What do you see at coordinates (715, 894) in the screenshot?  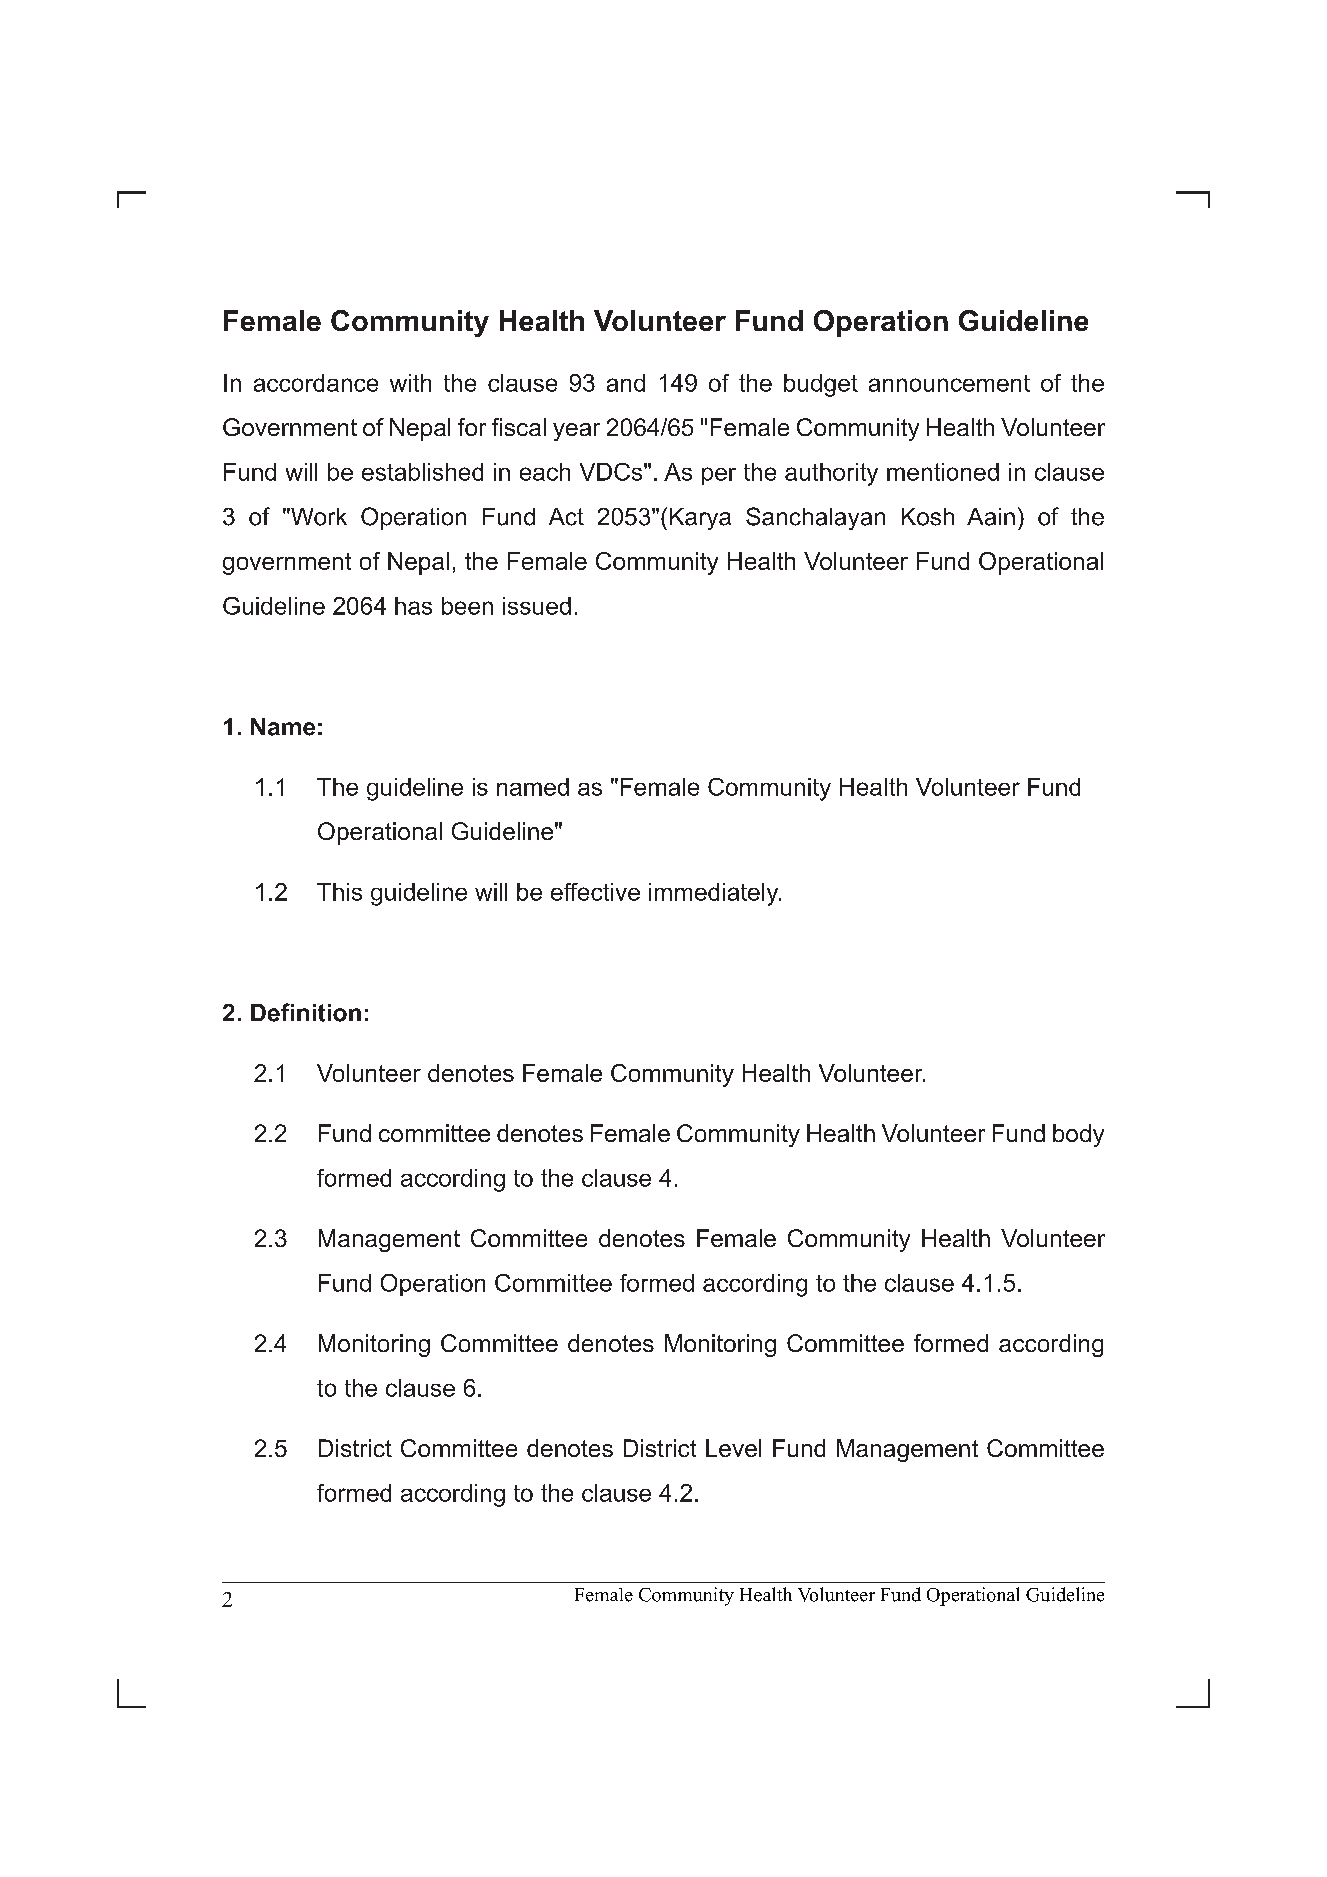 I see `immediately` at bounding box center [715, 894].
